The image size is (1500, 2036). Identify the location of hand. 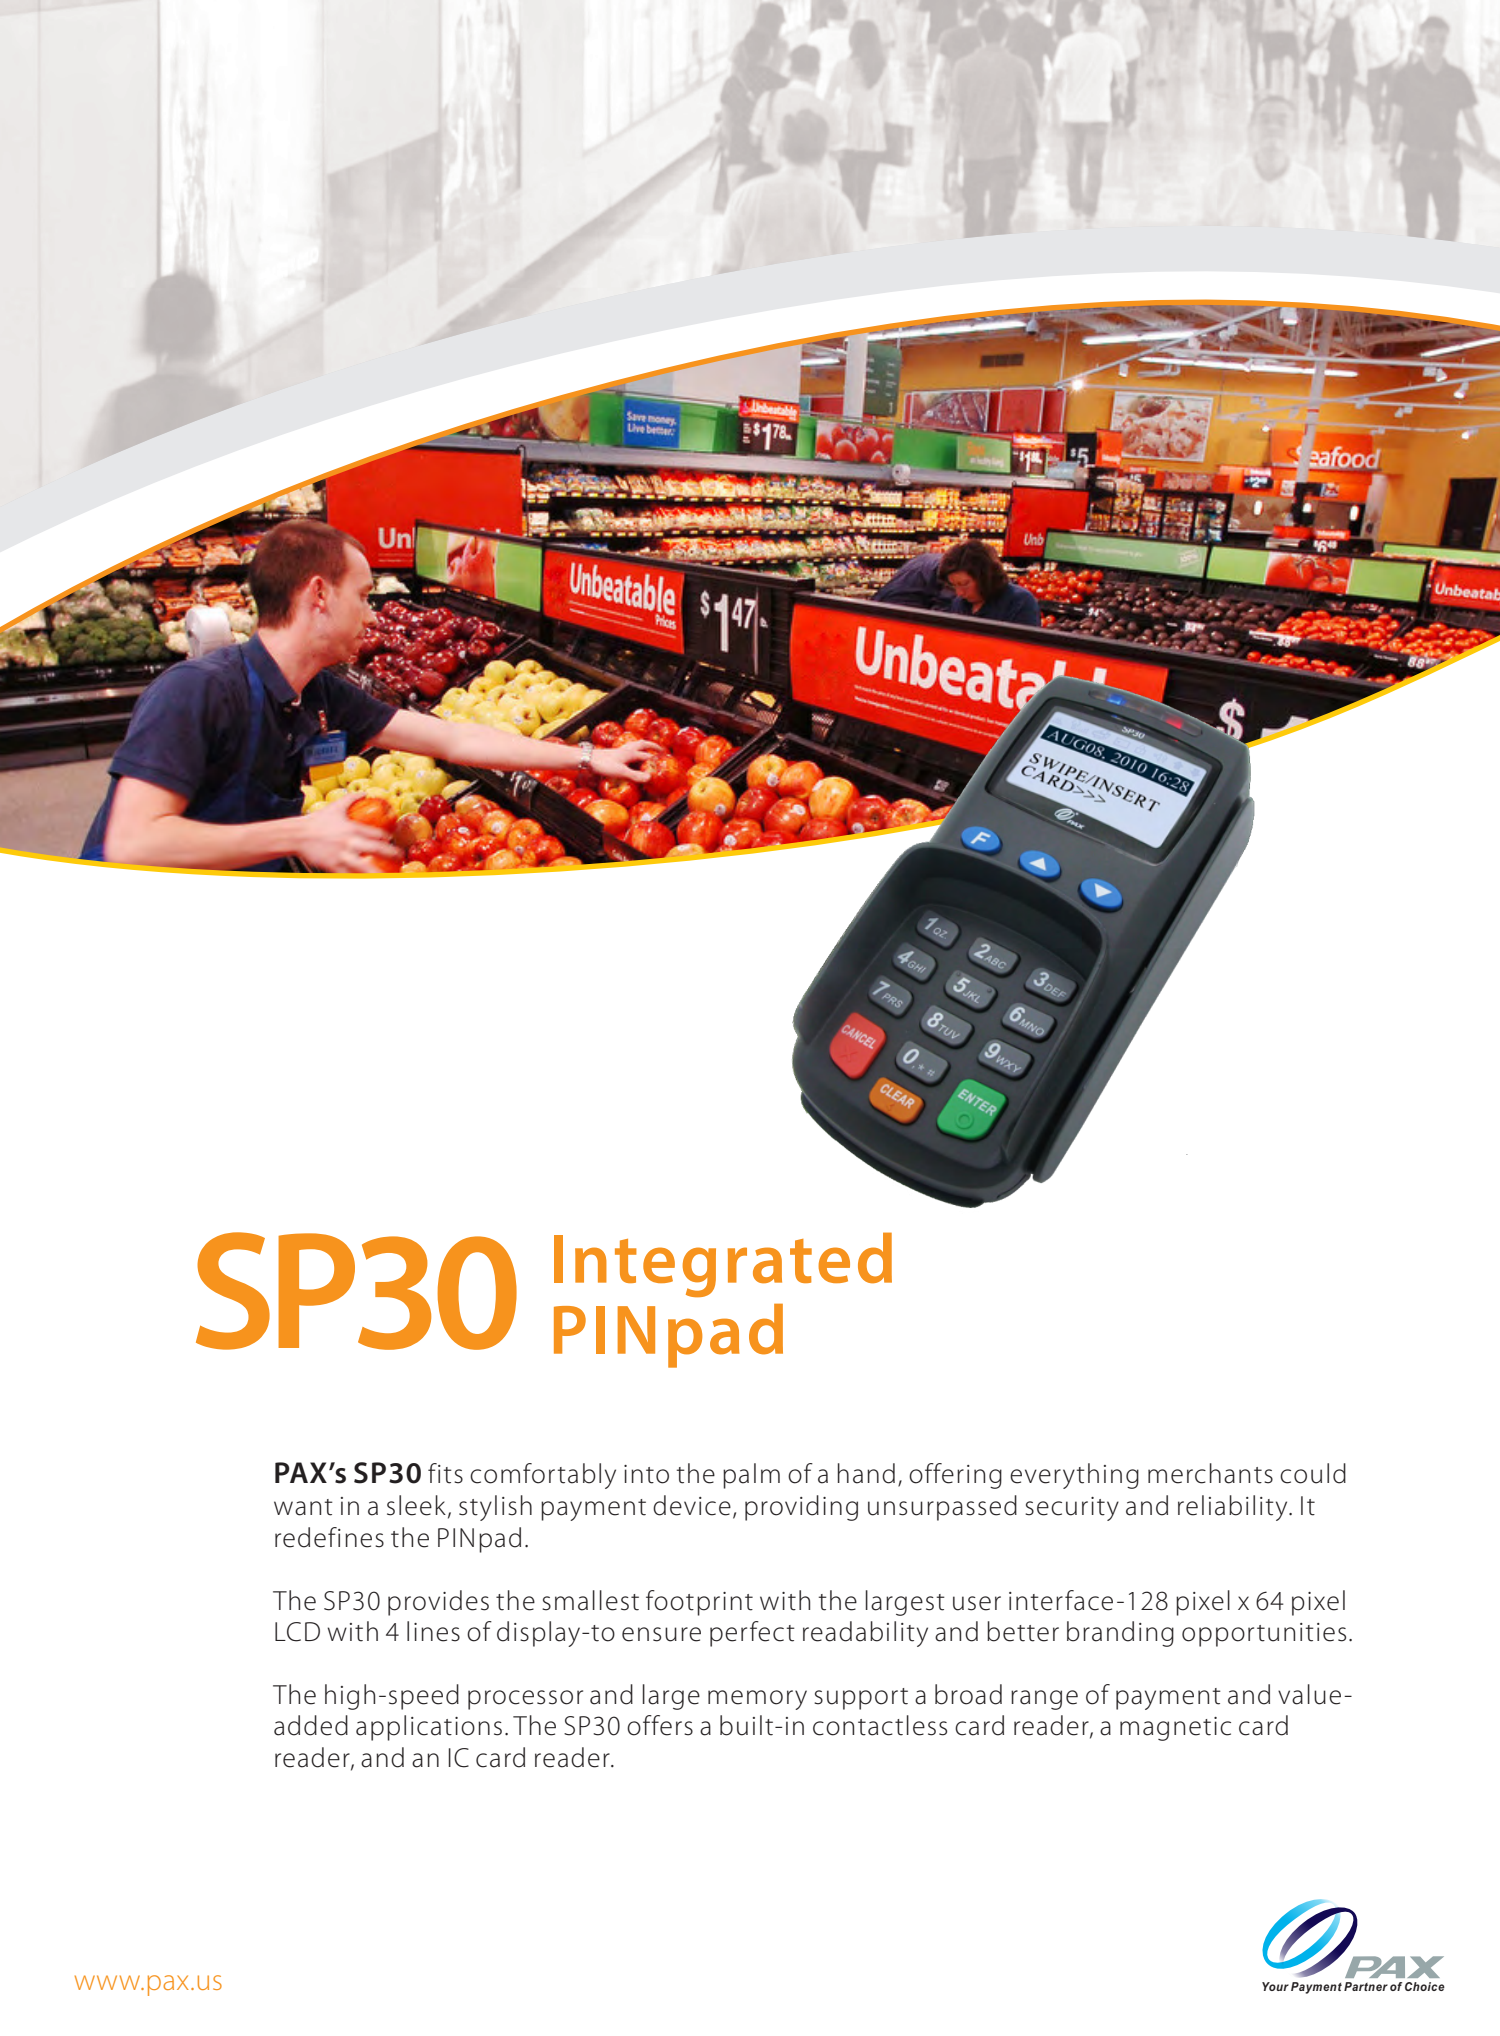
(866, 1473).
